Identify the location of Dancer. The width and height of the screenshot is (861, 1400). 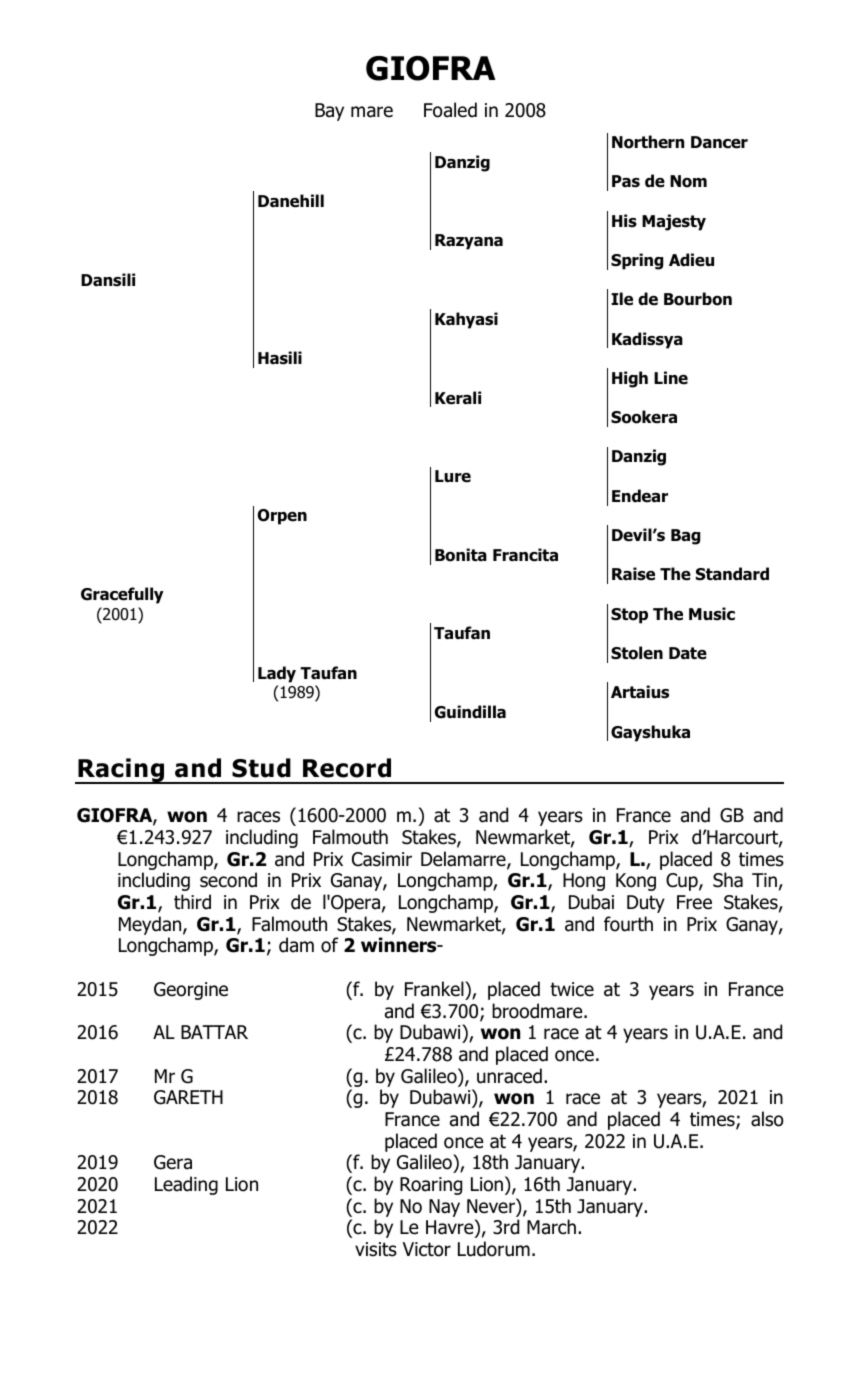
(719, 142).
